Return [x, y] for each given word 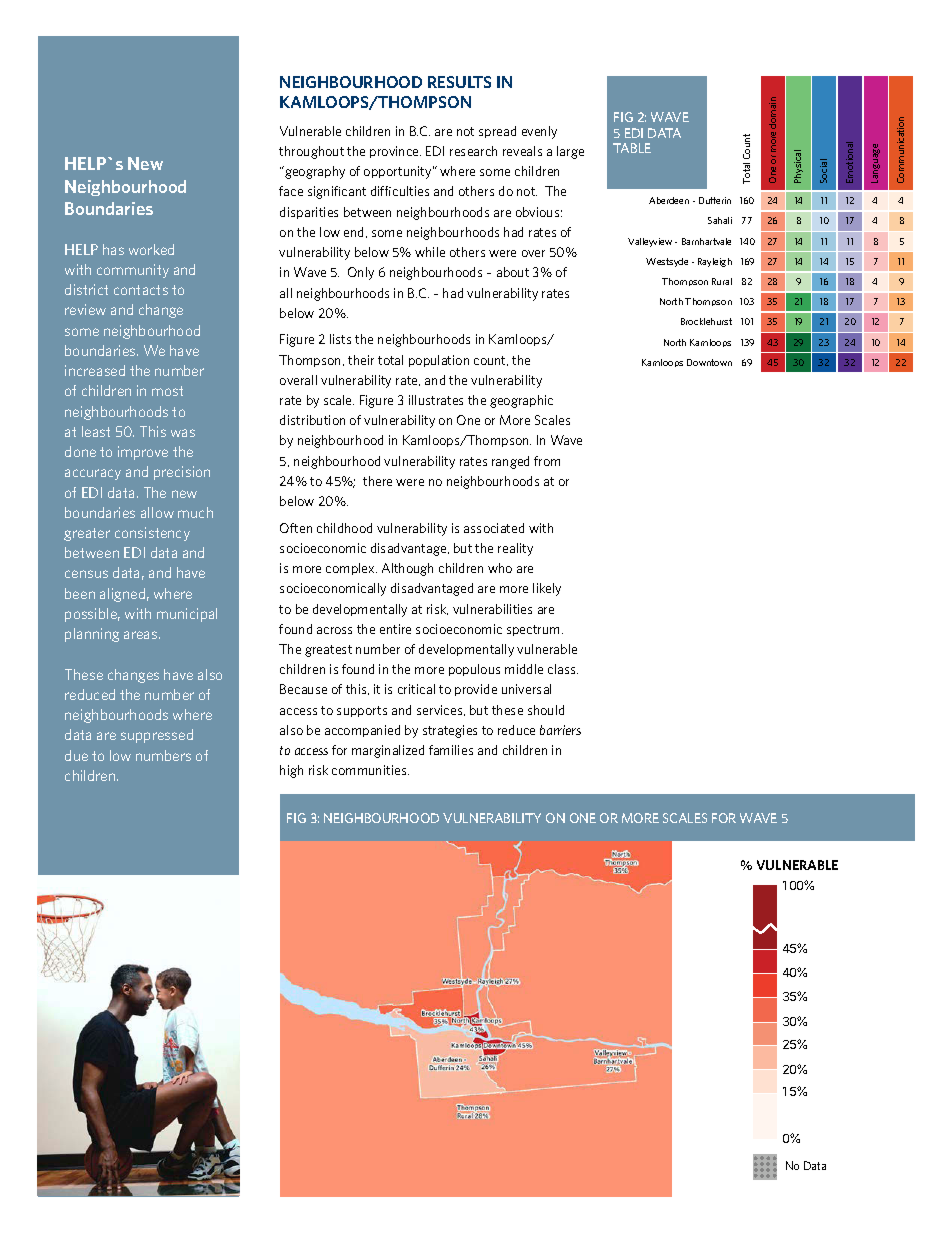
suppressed [157, 736]
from [547, 461]
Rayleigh [715, 262]
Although [407, 569]
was [183, 433]
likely [547, 589]
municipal [187, 615]
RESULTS [459, 82]
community [133, 271]
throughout [311, 152]
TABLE [632, 148]
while [430, 252]
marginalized [388, 751]
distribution [312, 420]
